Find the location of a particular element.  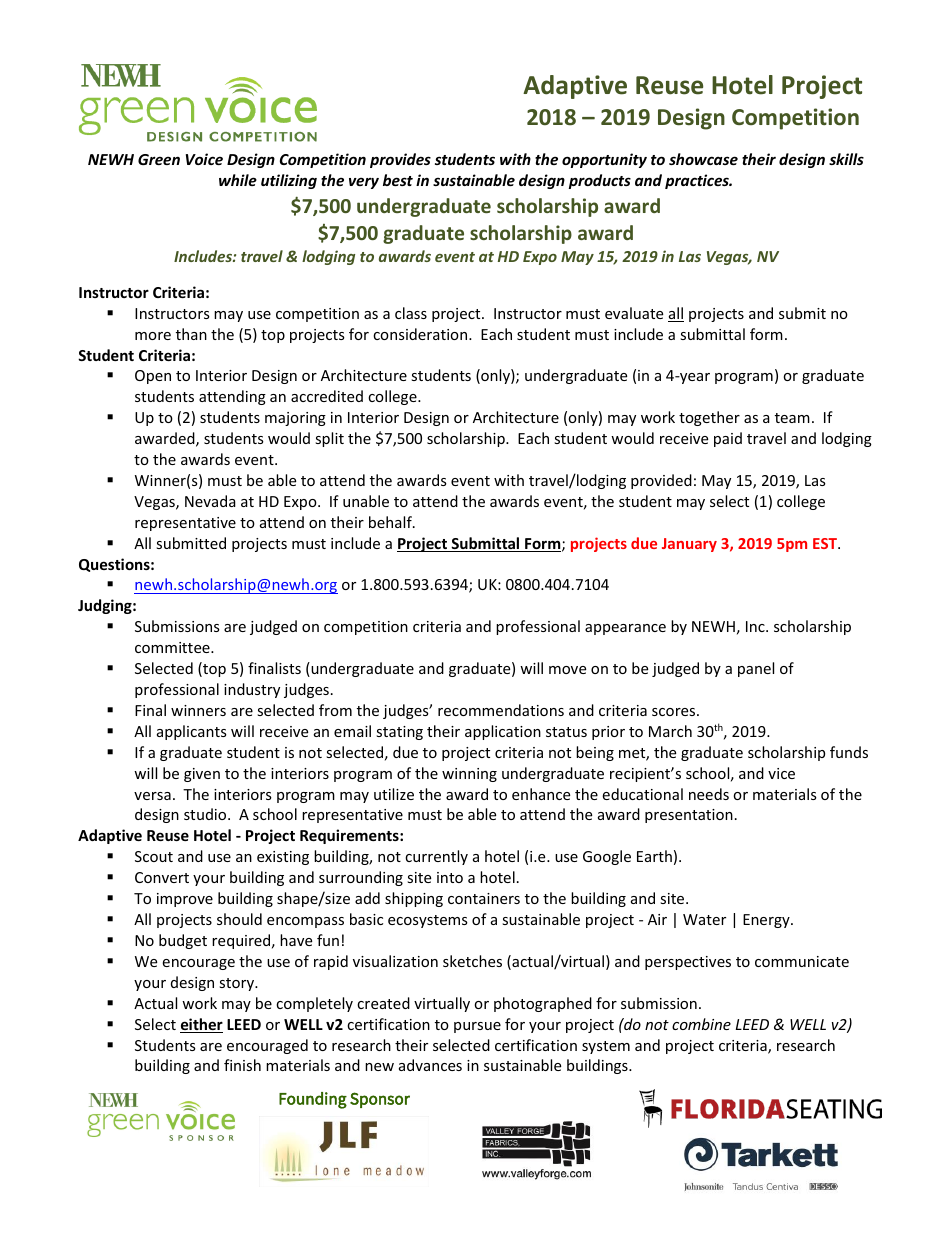

practices is located at coordinates (698, 181).
